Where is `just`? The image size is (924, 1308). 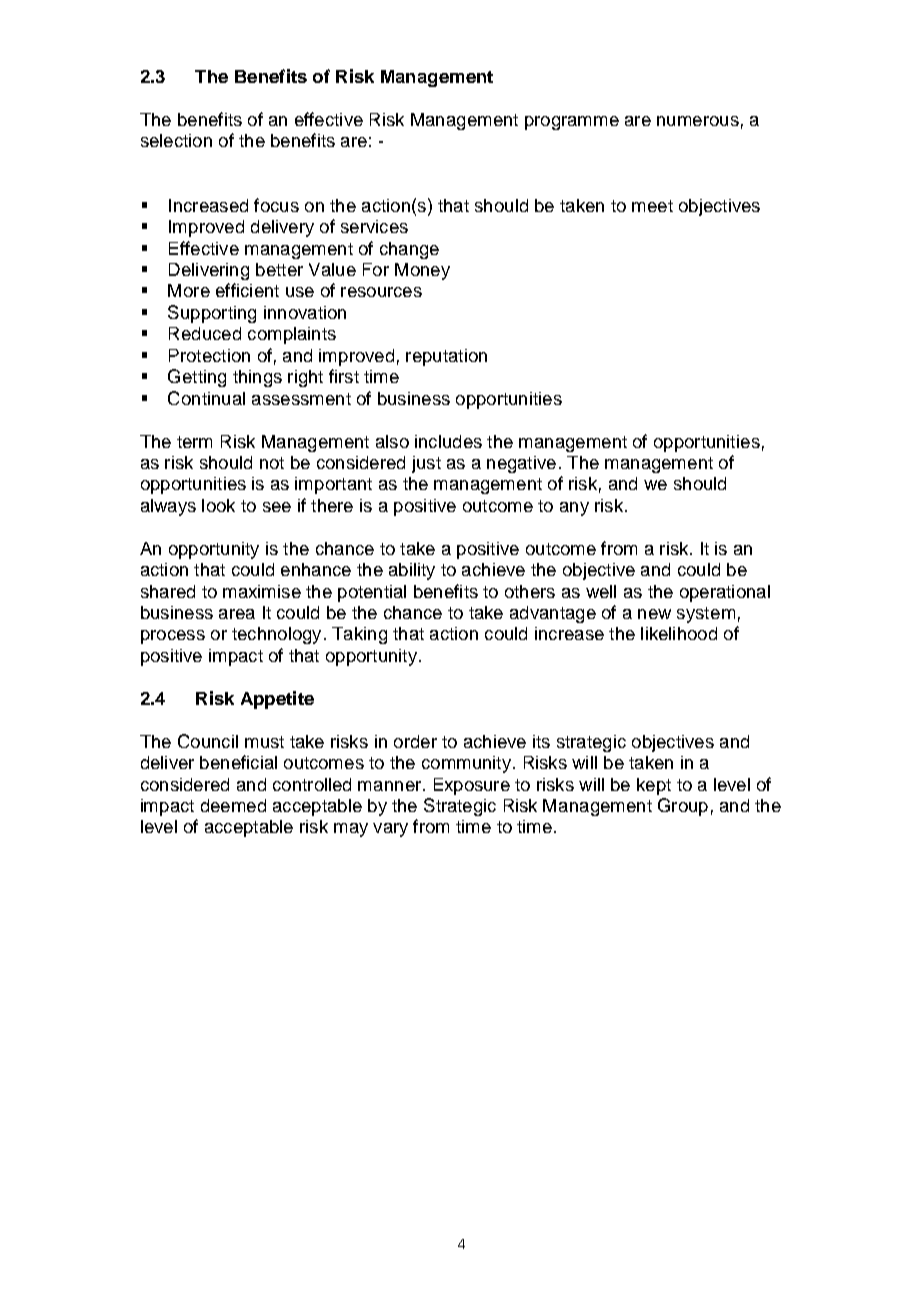
just is located at coordinates (426, 464).
